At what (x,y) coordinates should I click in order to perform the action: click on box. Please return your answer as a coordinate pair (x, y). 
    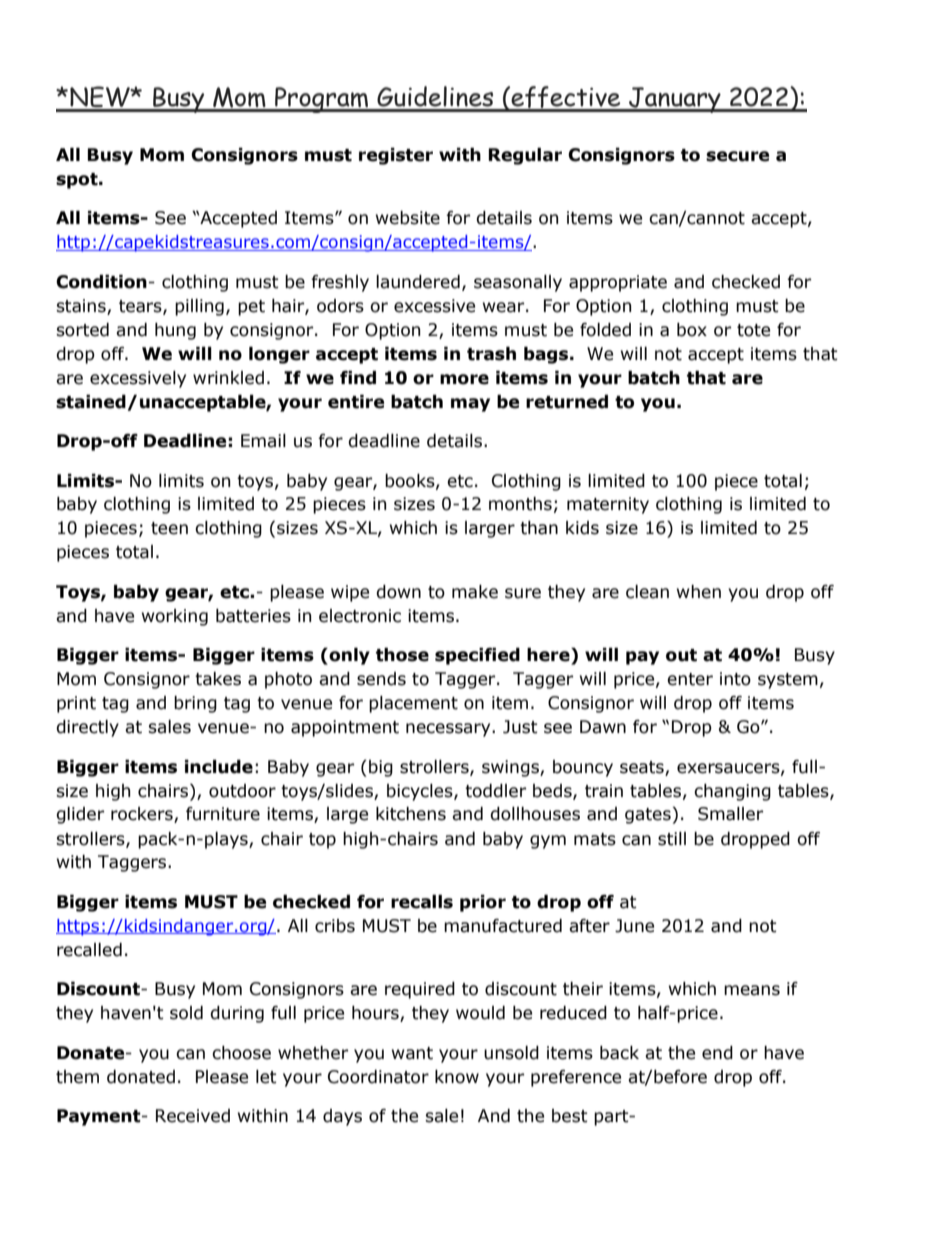
    Looking at the image, I should click on (692, 330).
